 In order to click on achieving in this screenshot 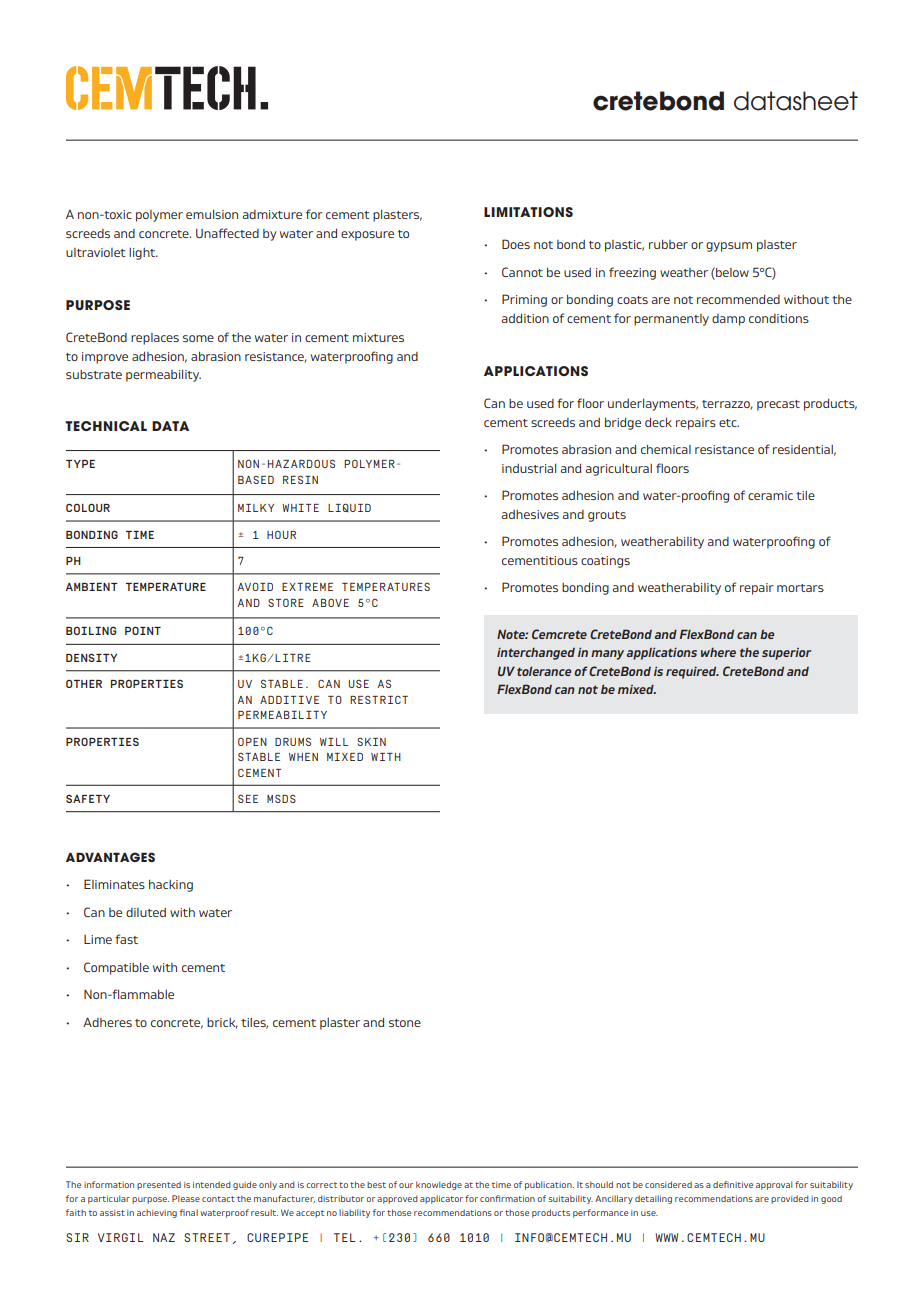, I will do `click(157, 1213)`.
